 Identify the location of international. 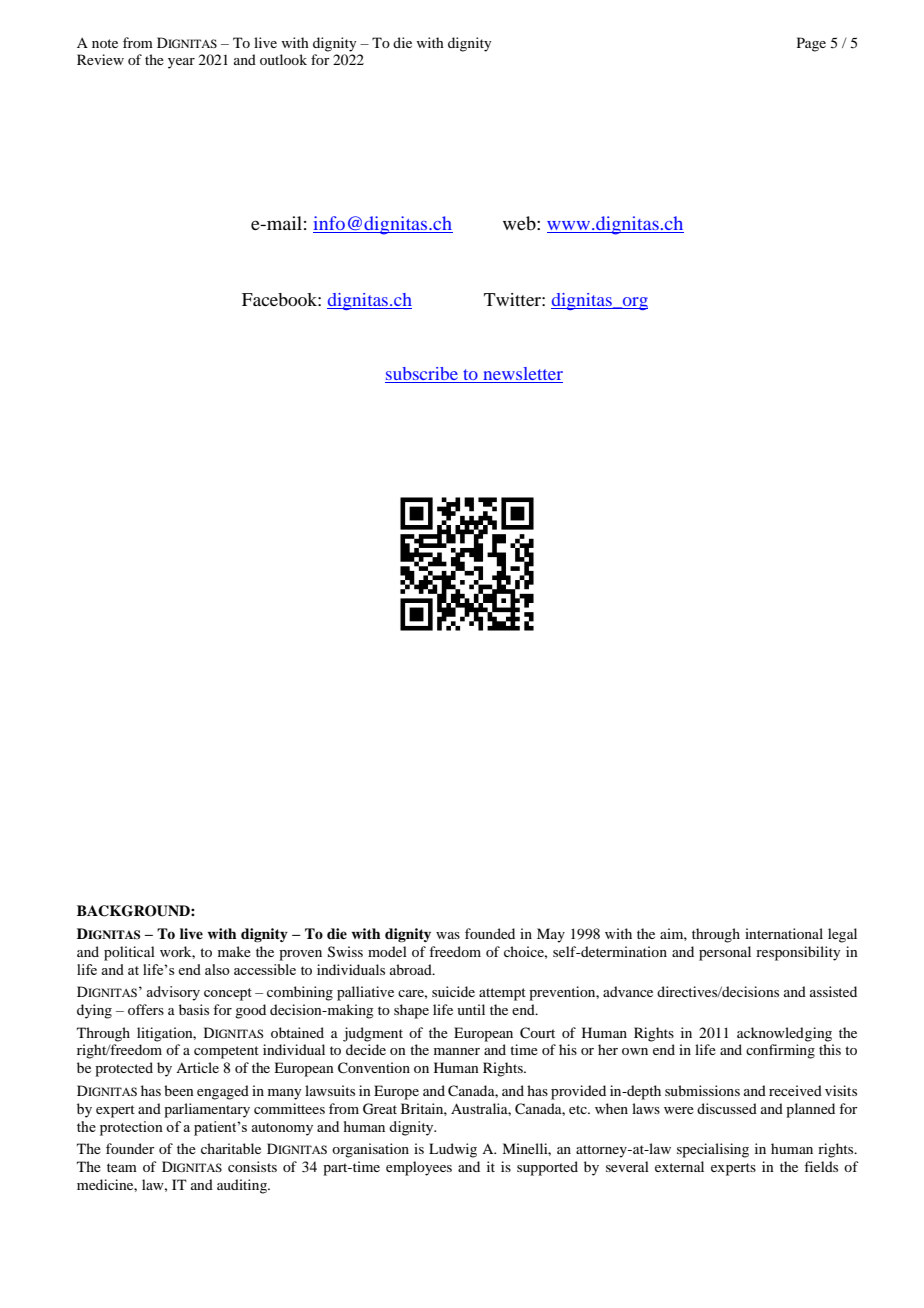
(784, 933).
